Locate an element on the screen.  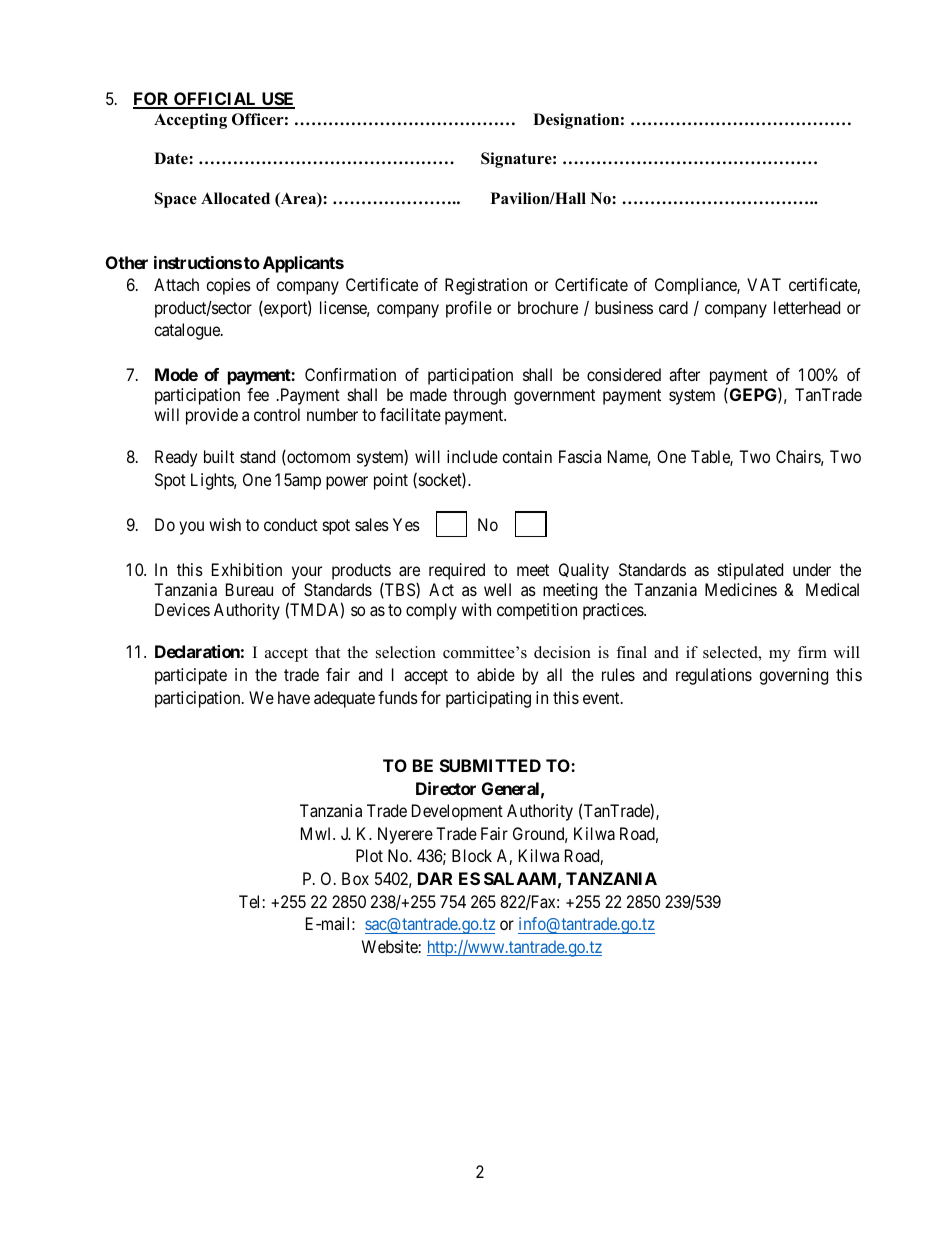
Block is located at coordinates (472, 855).
